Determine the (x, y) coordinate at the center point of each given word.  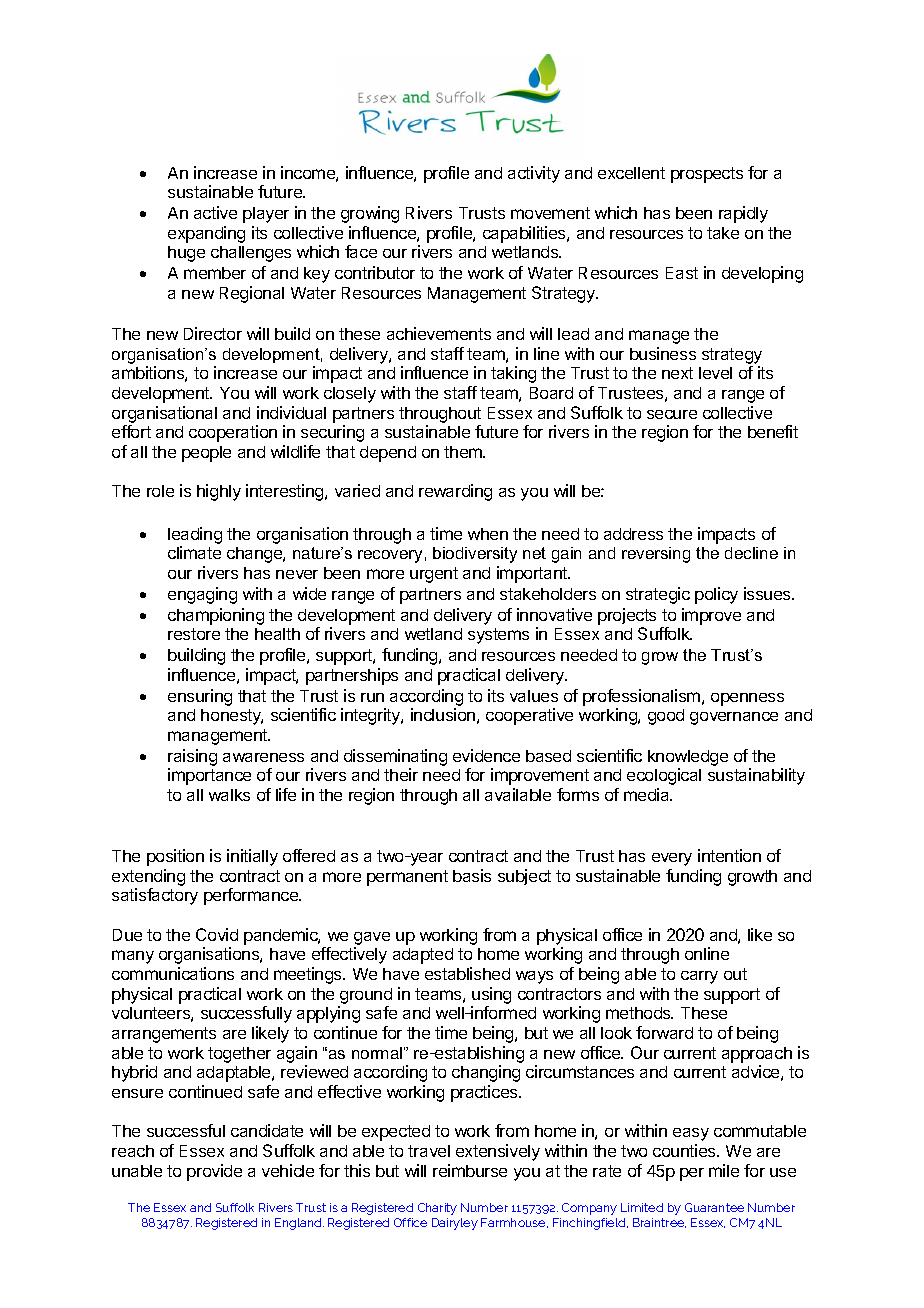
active (215, 212)
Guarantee (714, 1207)
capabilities (525, 234)
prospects (707, 175)
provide (214, 1172)
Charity (437, 1209)
